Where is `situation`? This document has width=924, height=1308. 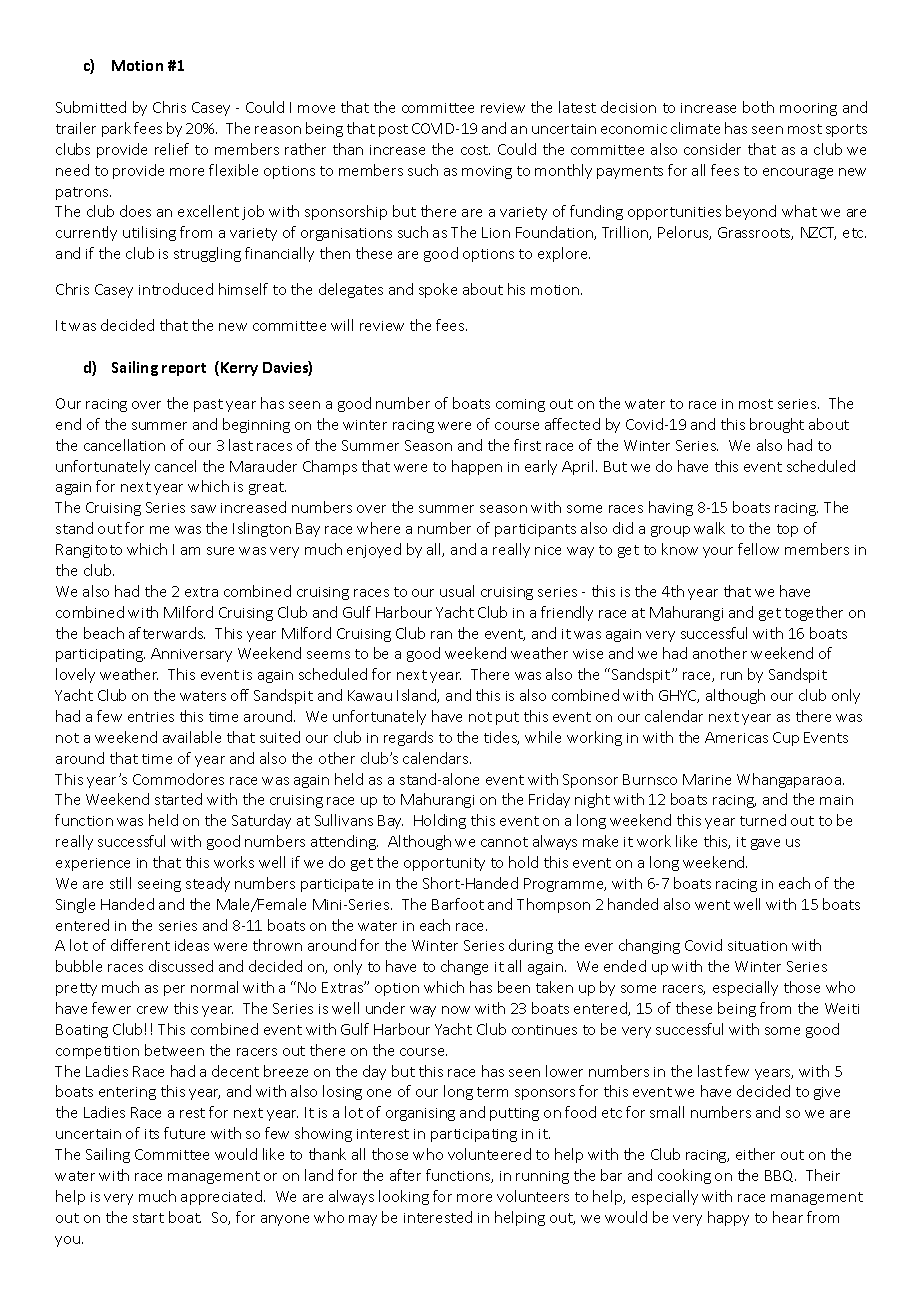 situation is located at coordinates (757, 946).
